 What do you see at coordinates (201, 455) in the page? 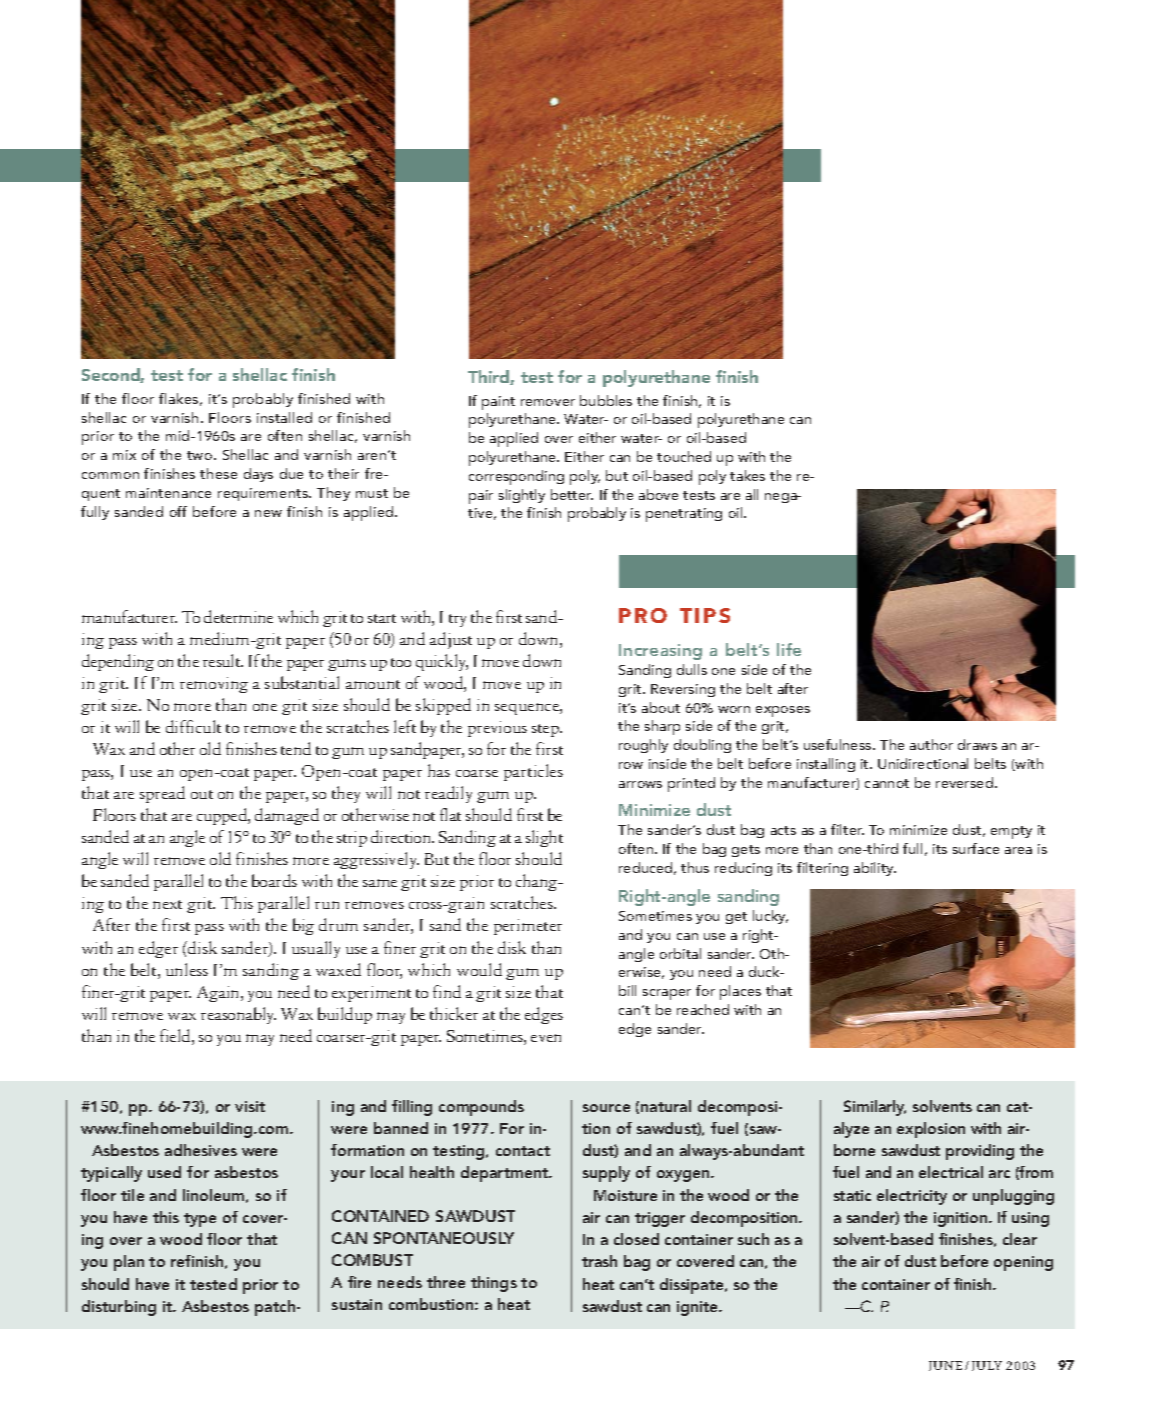
I see `two` at bounding box center [201, 455].
